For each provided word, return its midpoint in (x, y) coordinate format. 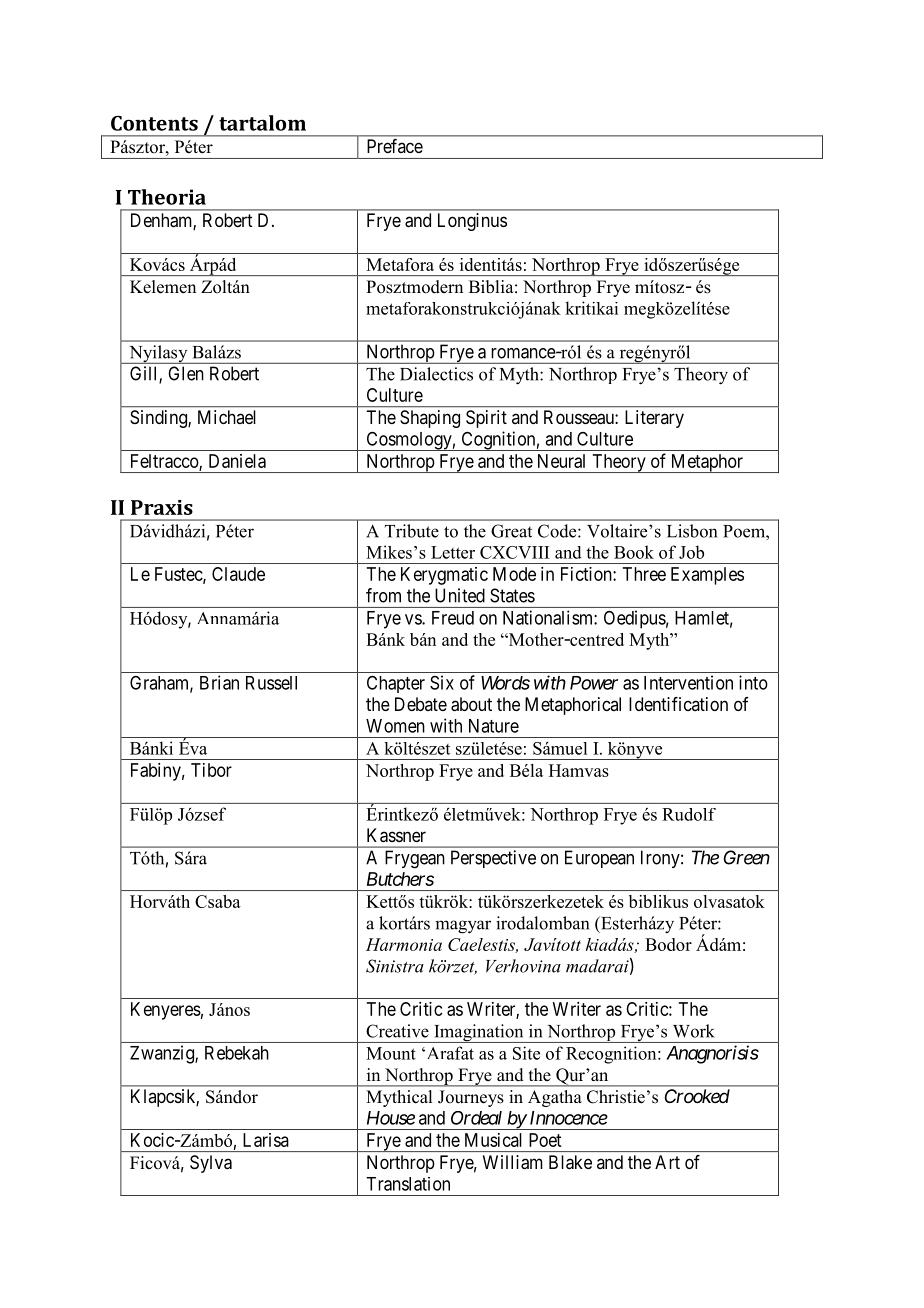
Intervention (688, 682)
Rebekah (237, 1053)
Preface (395, 146)
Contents (154, 123)
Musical (493, 1140)
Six (442, 682)
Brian (219, 682)
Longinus (472, 222)
